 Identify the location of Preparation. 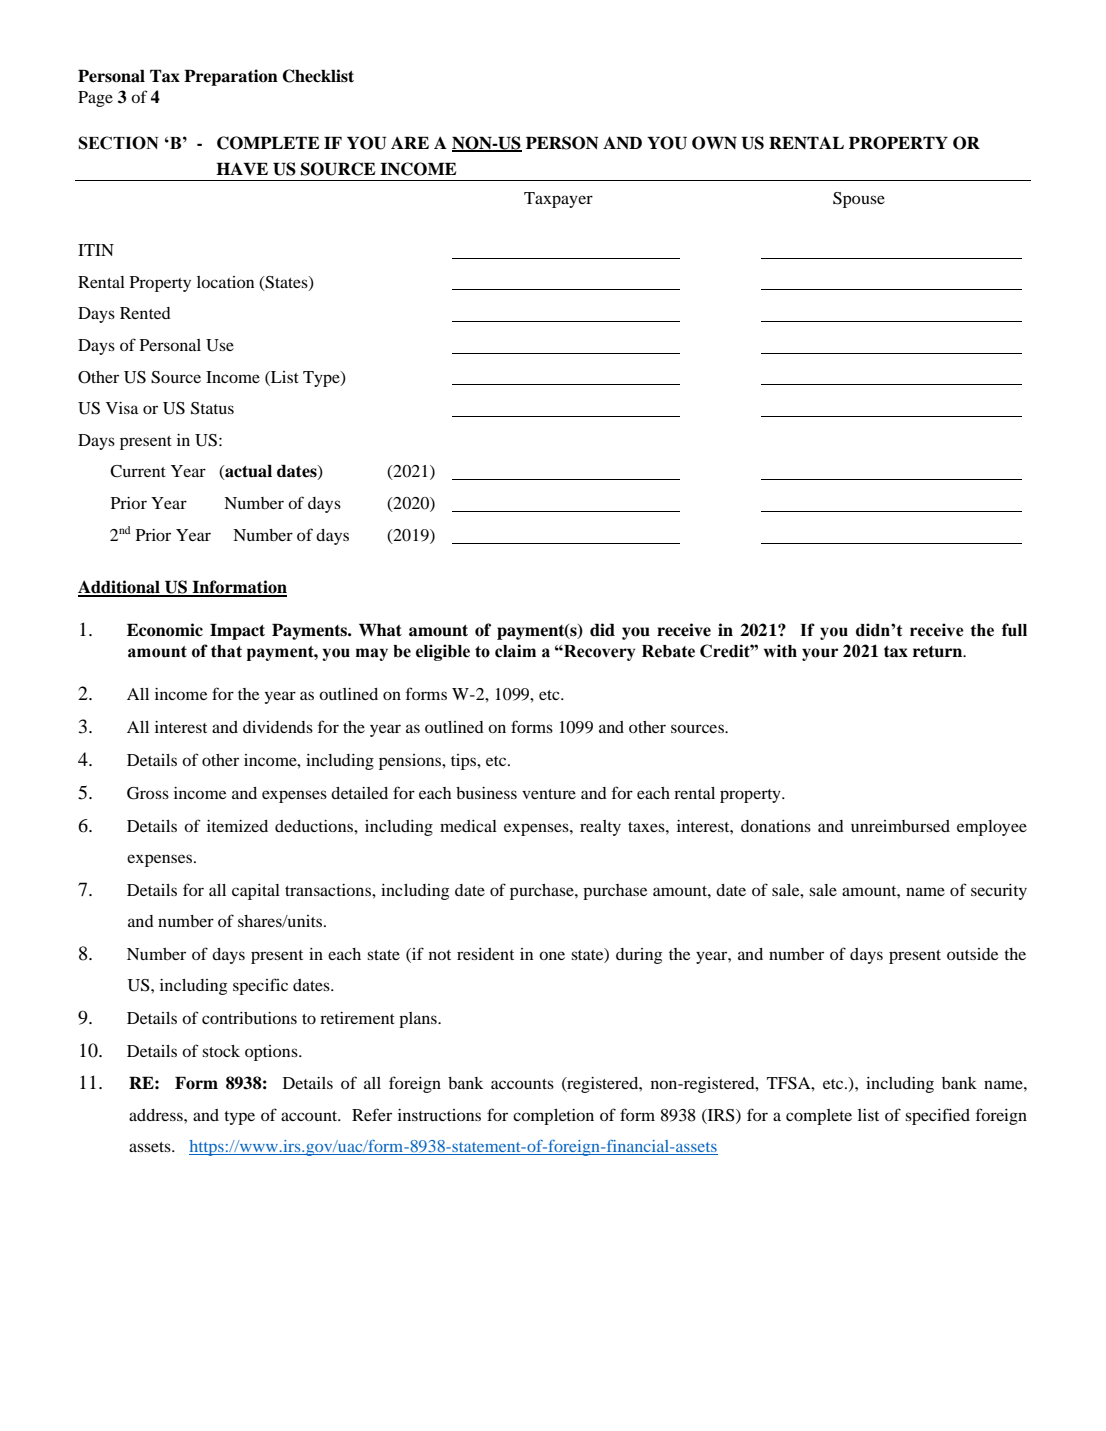
(231, 77).
